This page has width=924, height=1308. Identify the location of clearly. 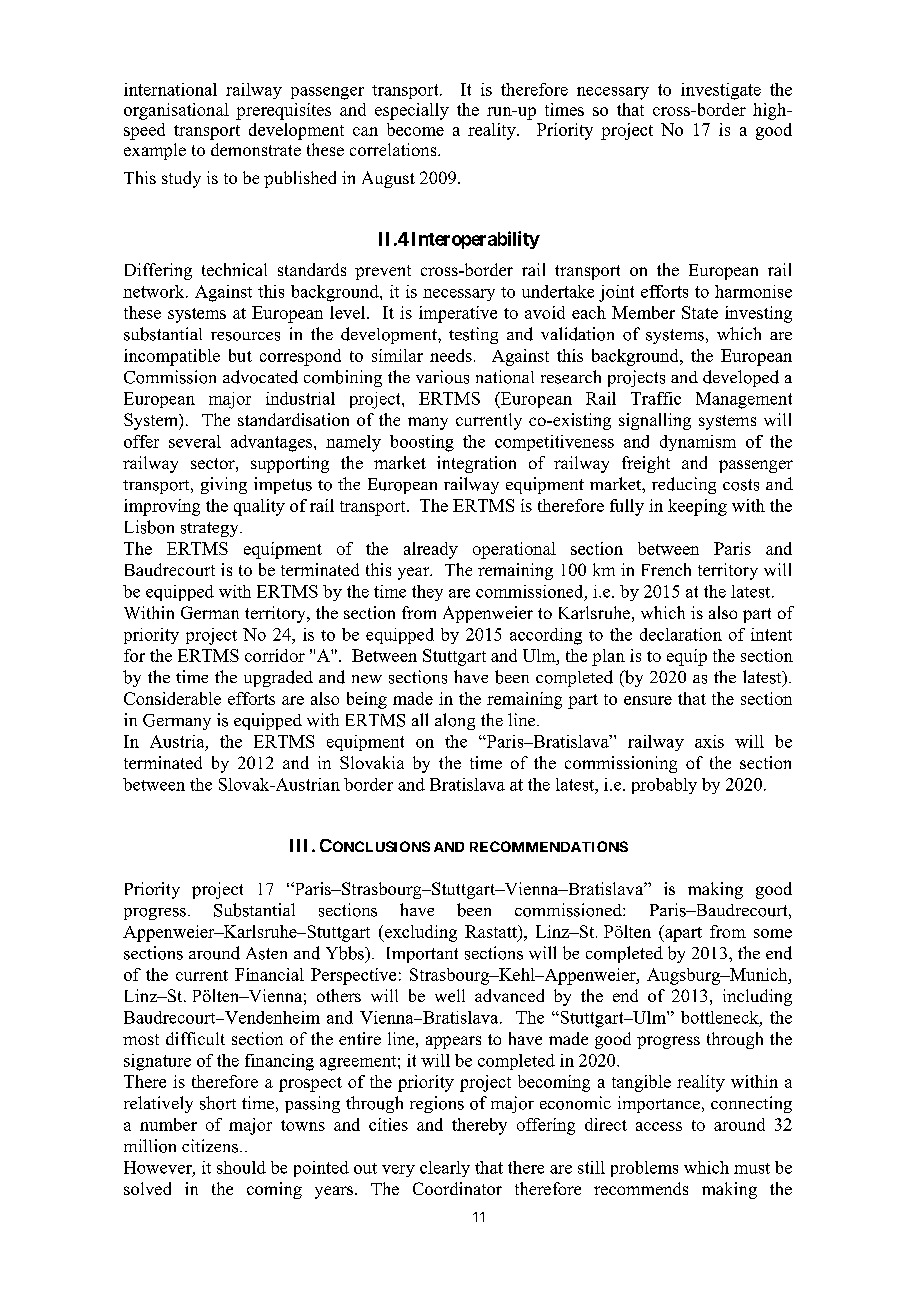
(445, 1169).
